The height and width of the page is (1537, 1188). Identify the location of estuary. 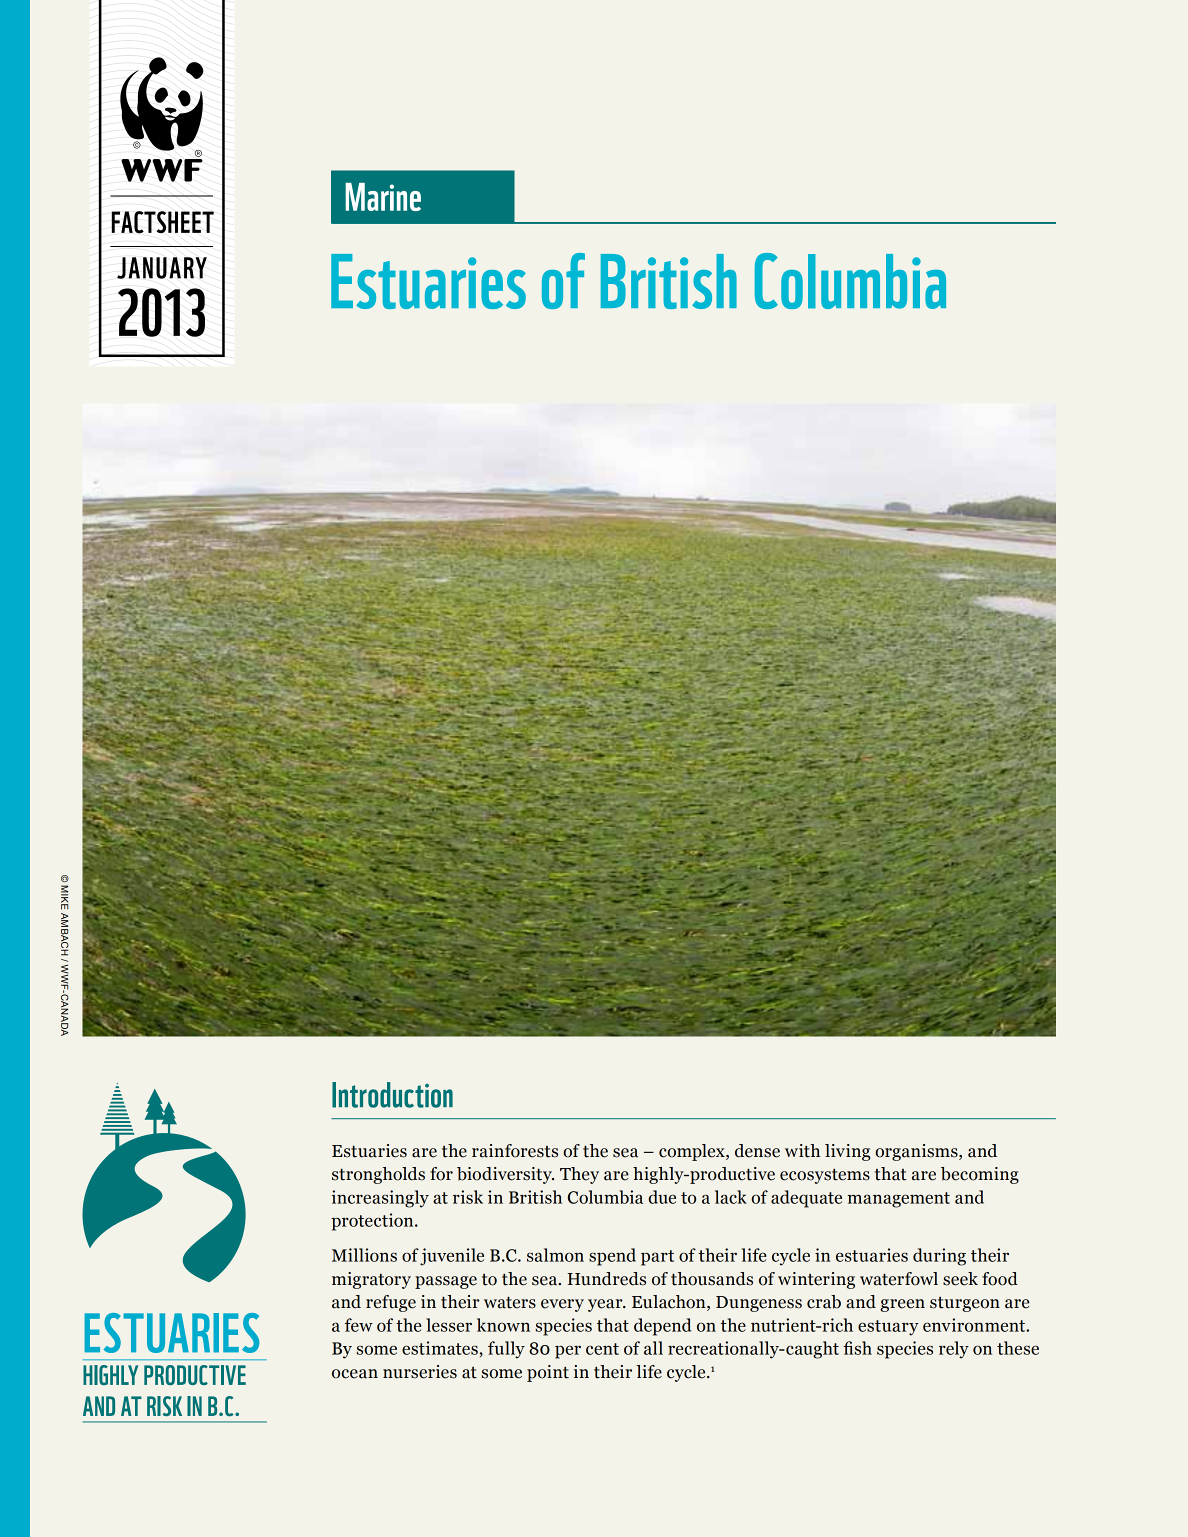
(888, 1328).
